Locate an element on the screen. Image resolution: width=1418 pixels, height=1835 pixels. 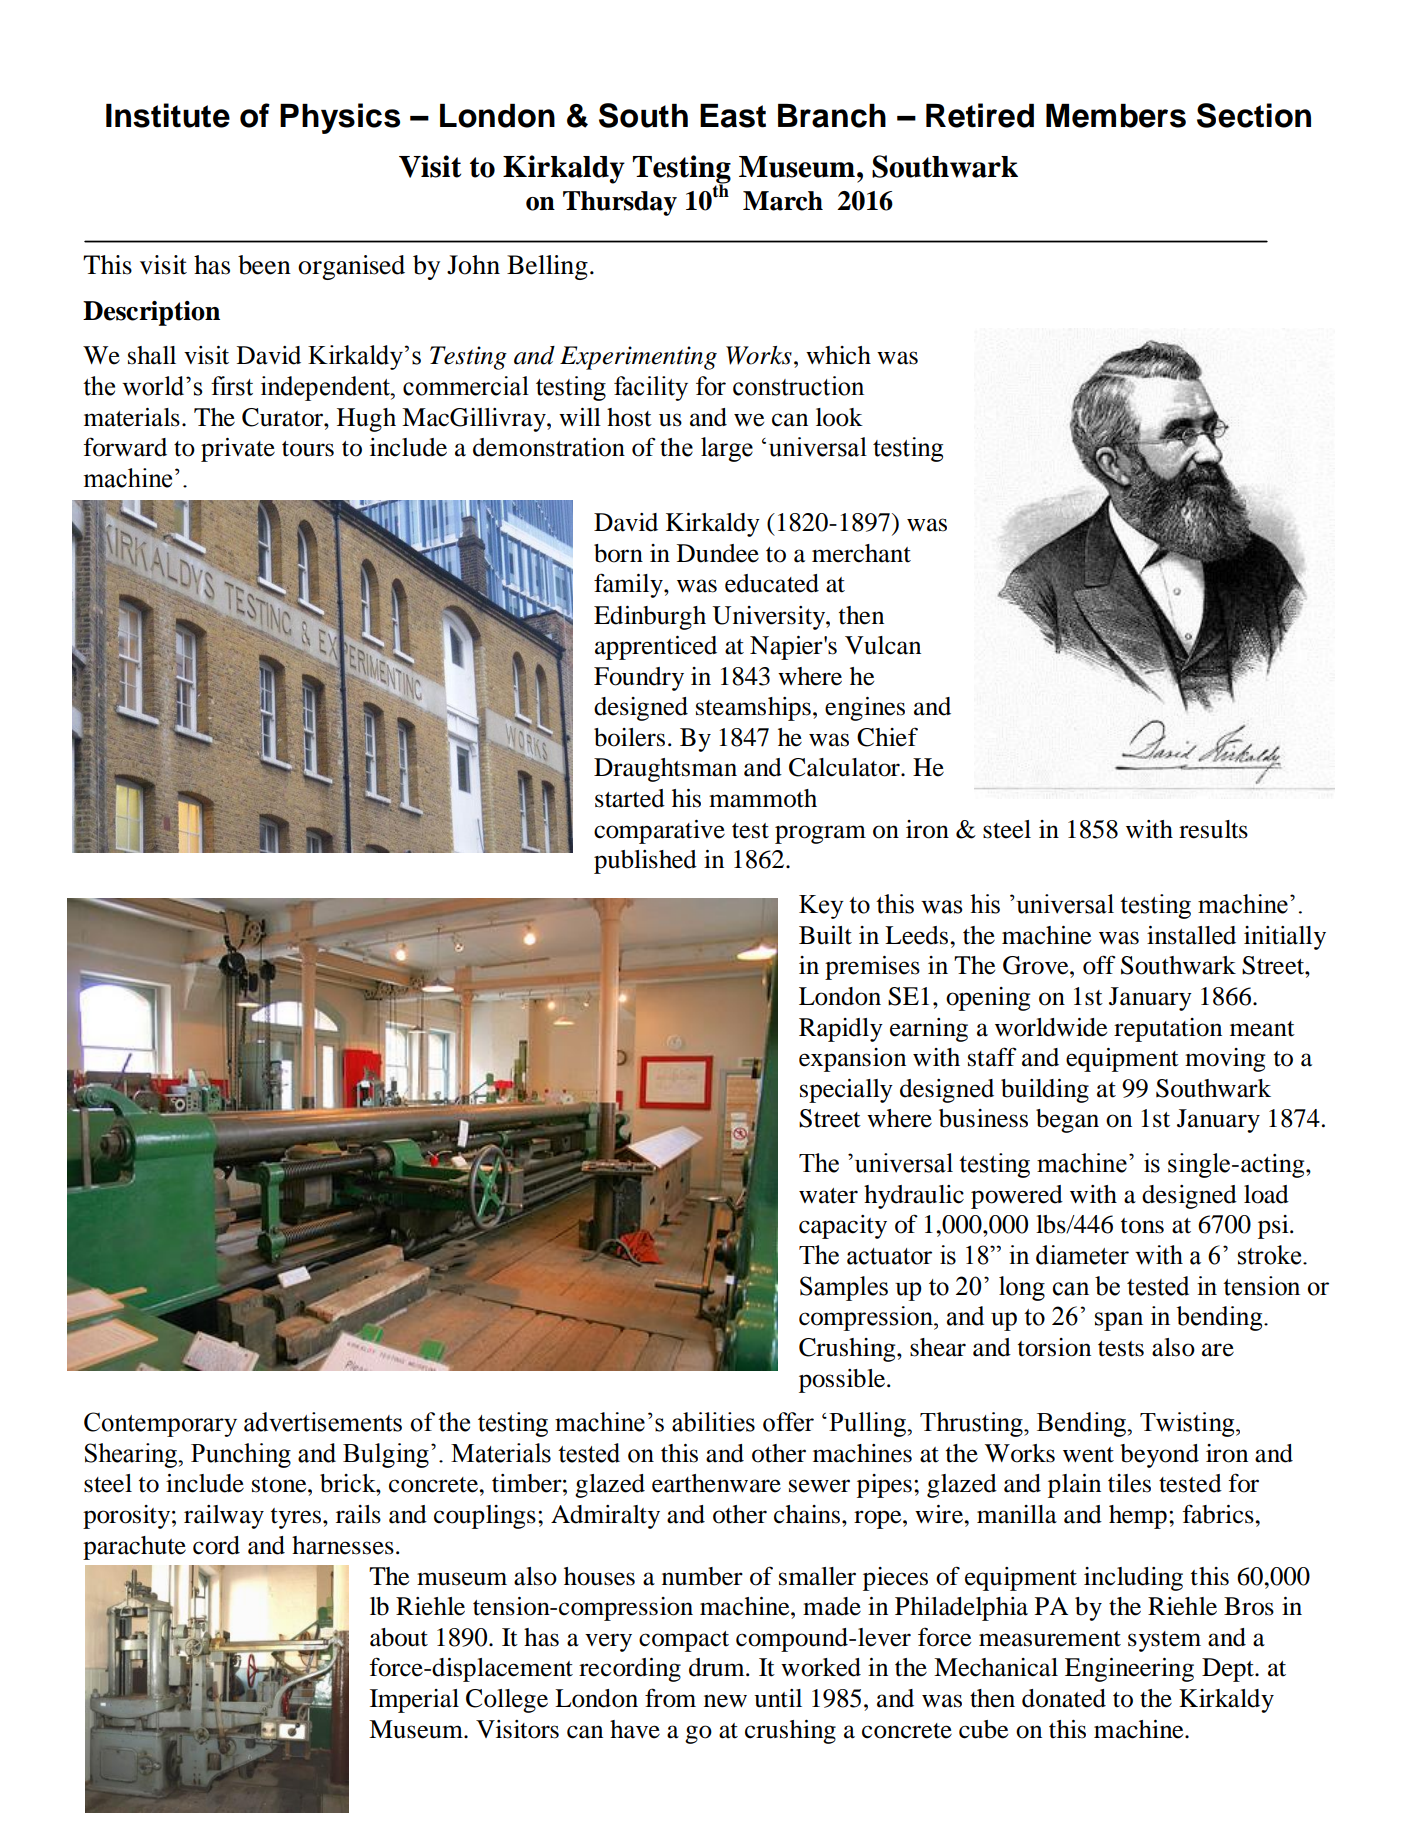
Engineering is located at coordinates (1129, 1670).
